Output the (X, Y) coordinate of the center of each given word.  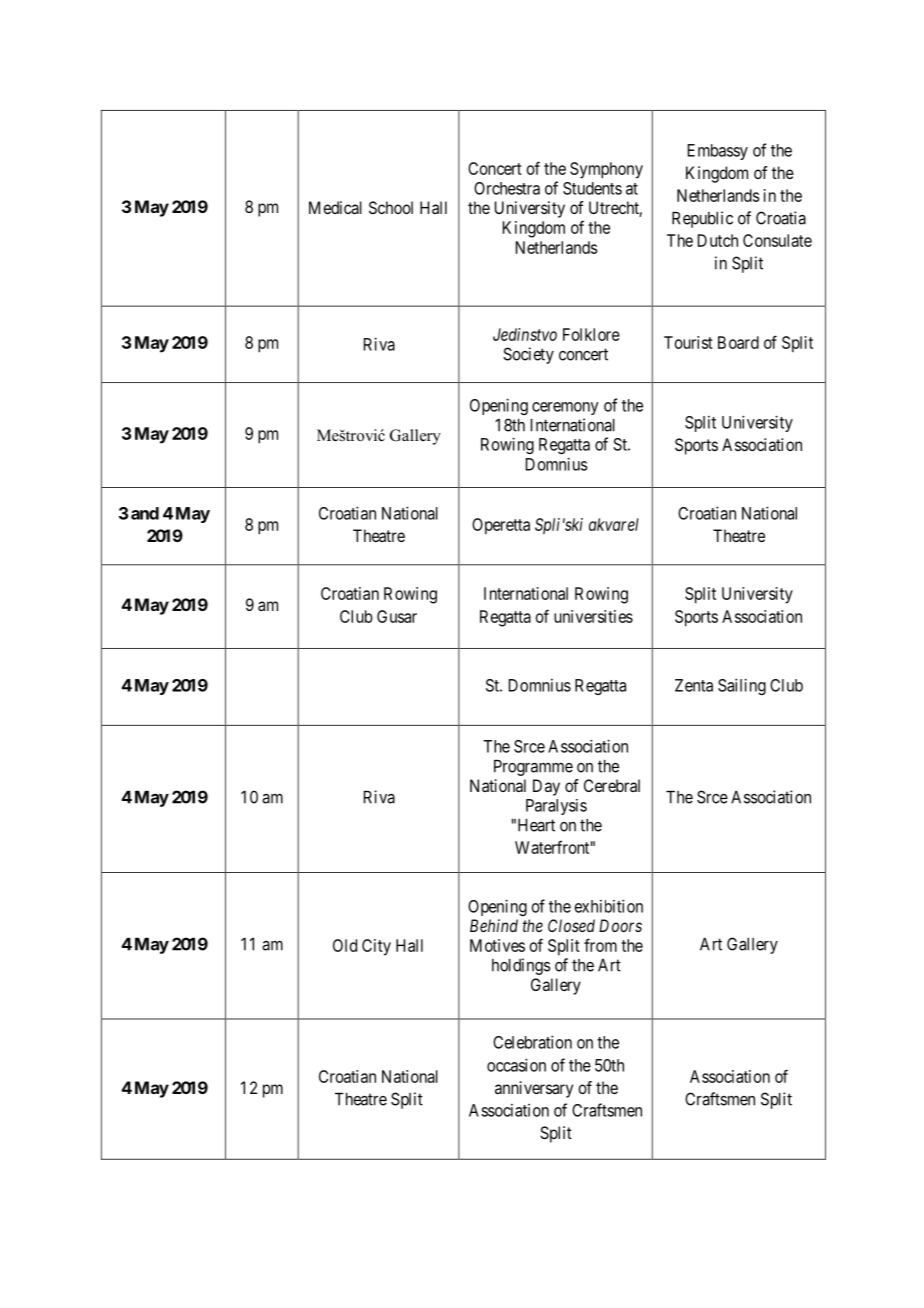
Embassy (718, 152)
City (376, 947)
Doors (620, 925)
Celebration (532, 1042)
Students (592, 188)
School (391, 207)
